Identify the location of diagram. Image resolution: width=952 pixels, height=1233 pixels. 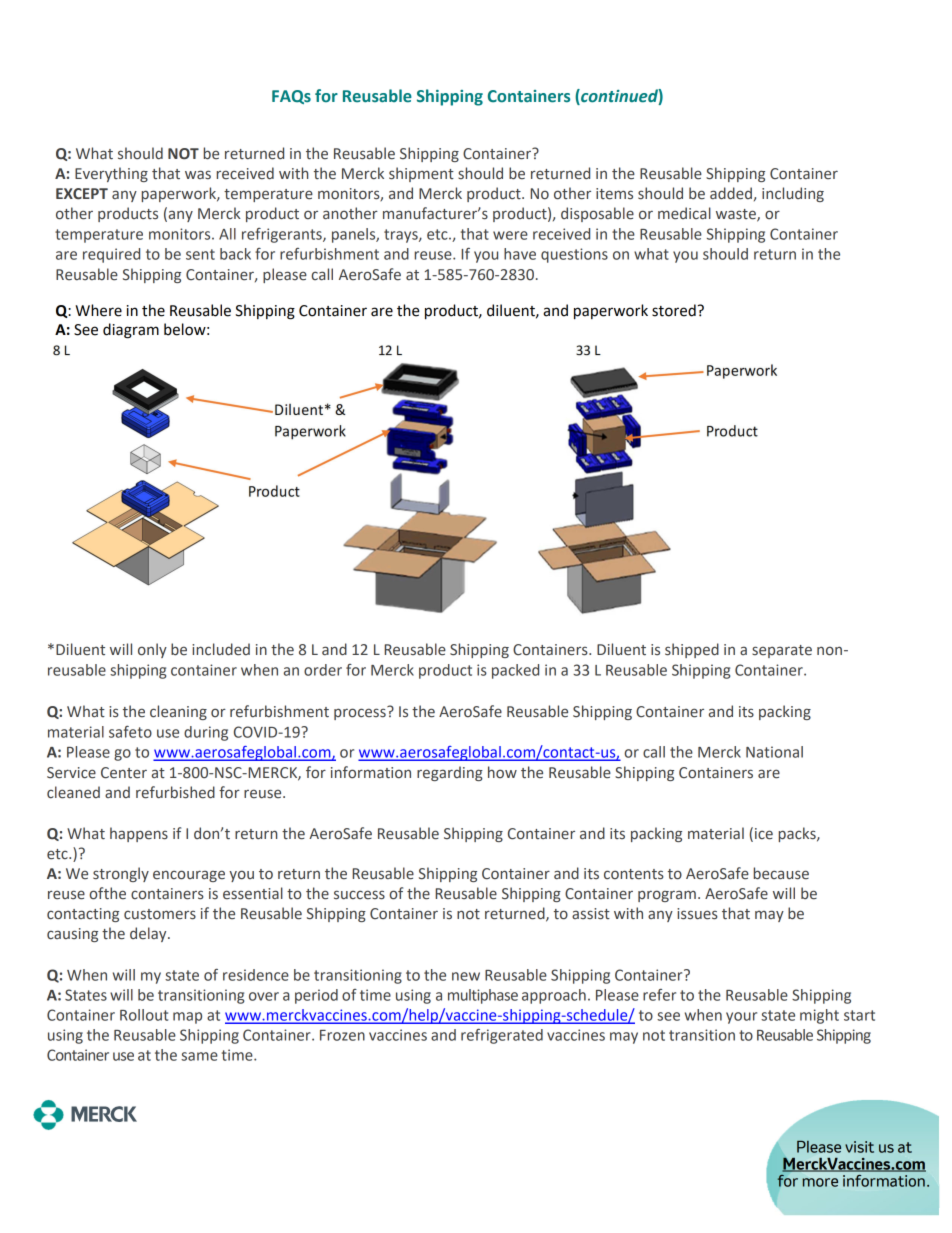
(131, 331).
